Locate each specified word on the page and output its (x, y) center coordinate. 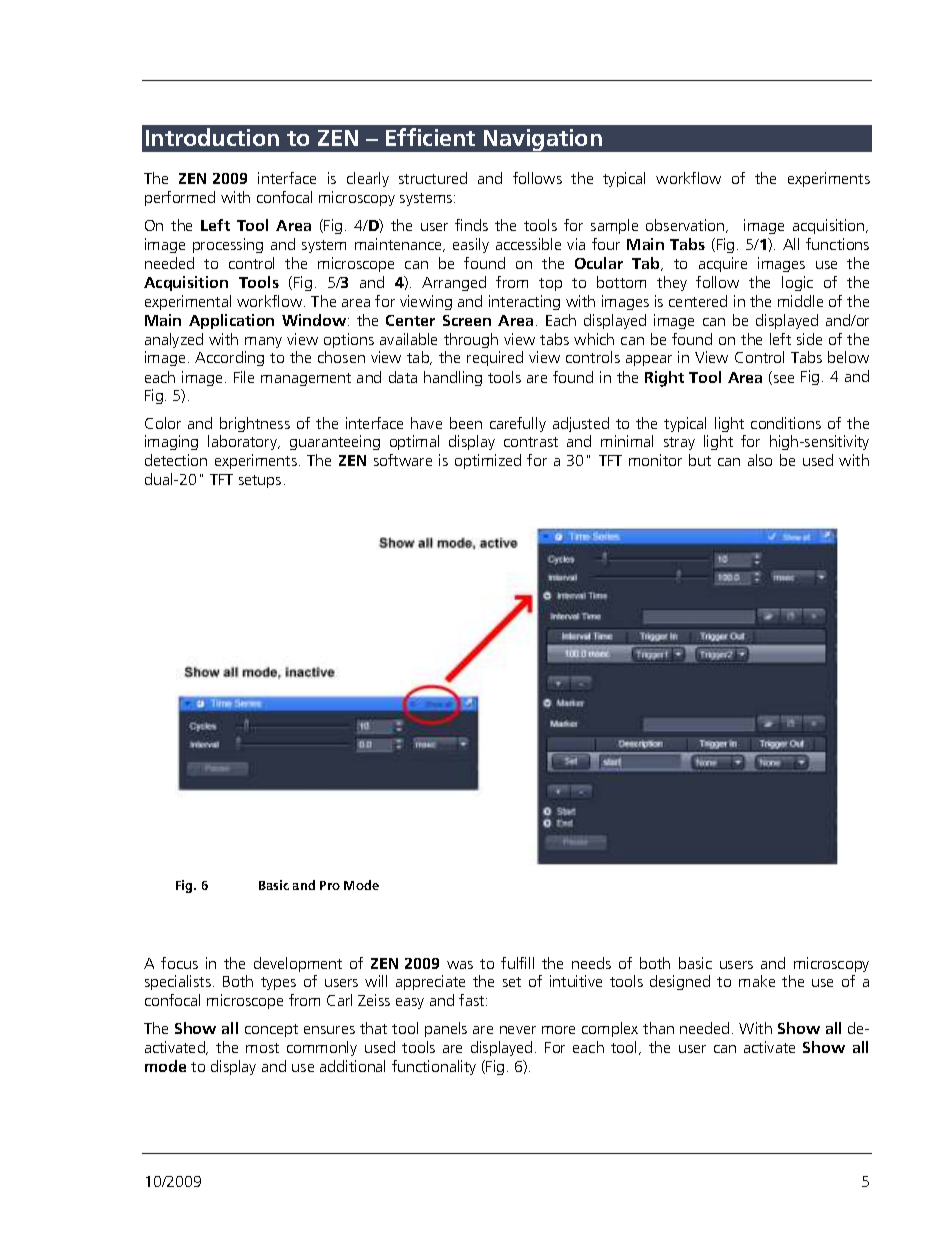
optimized (488, 461)
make (757, 981)
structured (433, 178)
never (518, 1030)
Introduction (212, 137)
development (298, 964)
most (262, 1048)
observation (686, 226)
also (760, 460)
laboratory (244, 442)
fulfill (517, 963)
